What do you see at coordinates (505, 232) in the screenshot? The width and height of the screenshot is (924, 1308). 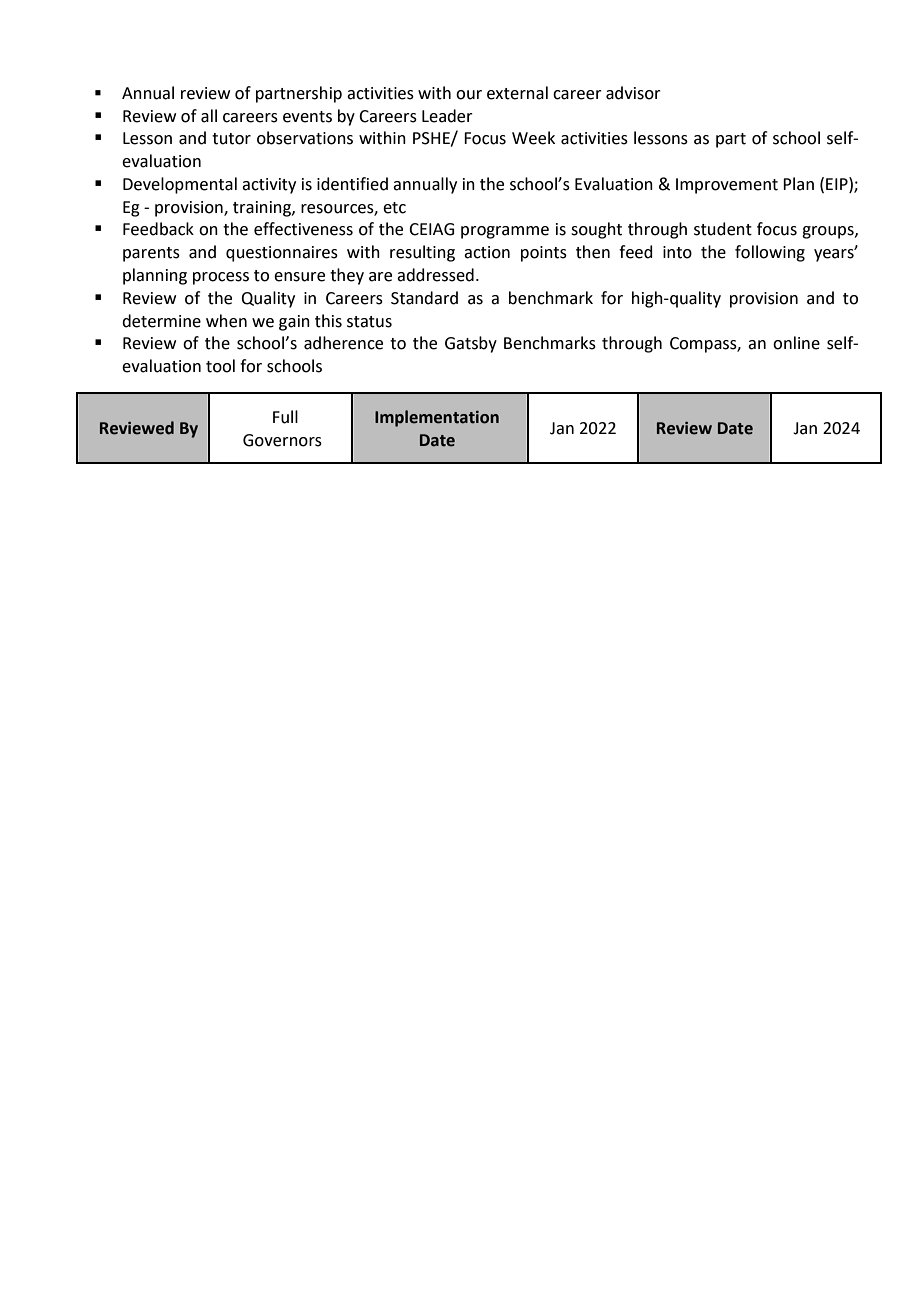 I see `programme` at bounding box center [505, 232].
